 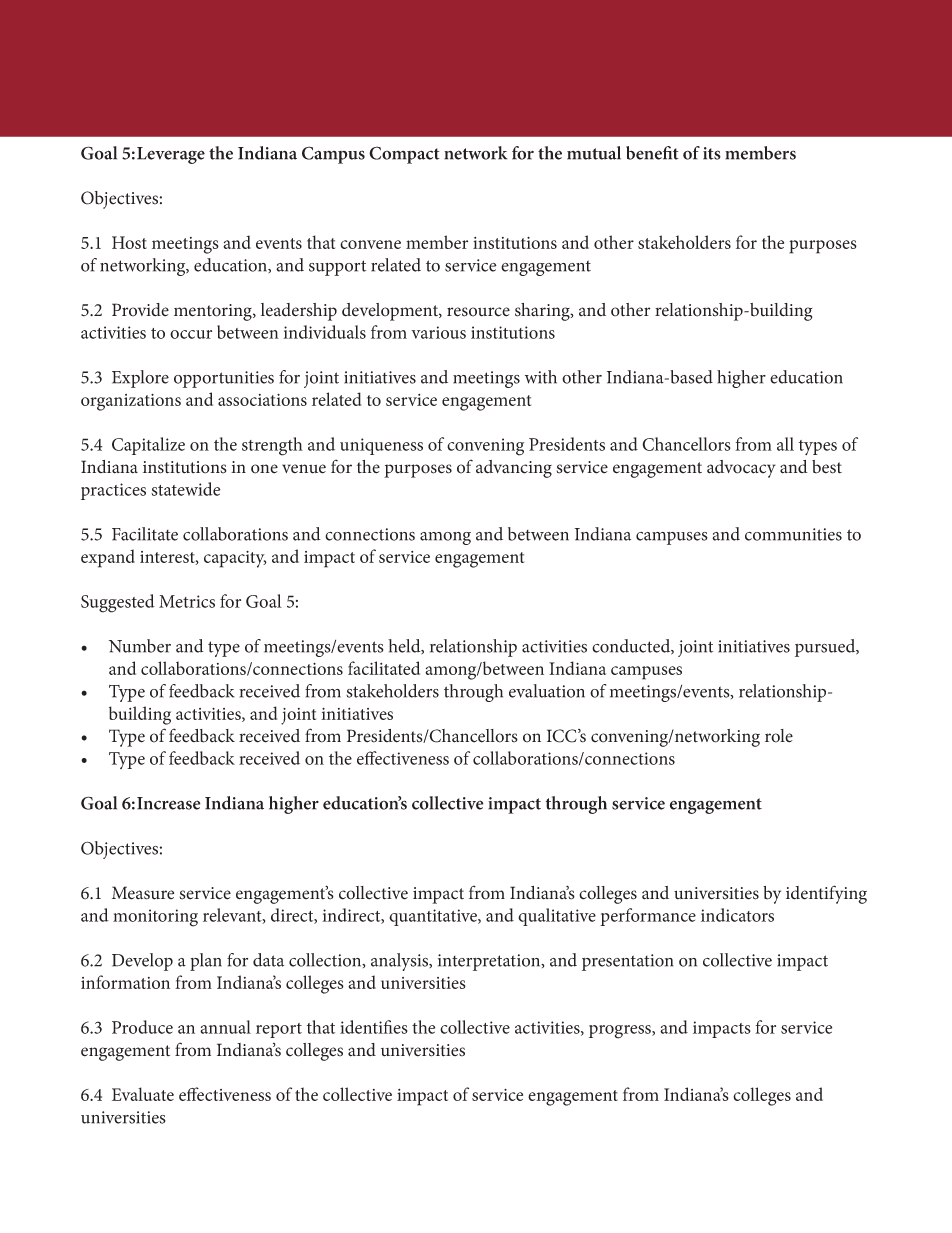 What do you see at coordinates (737, 915) in the screenshot?
I see `indicators` at bounding box center [737, 915].
